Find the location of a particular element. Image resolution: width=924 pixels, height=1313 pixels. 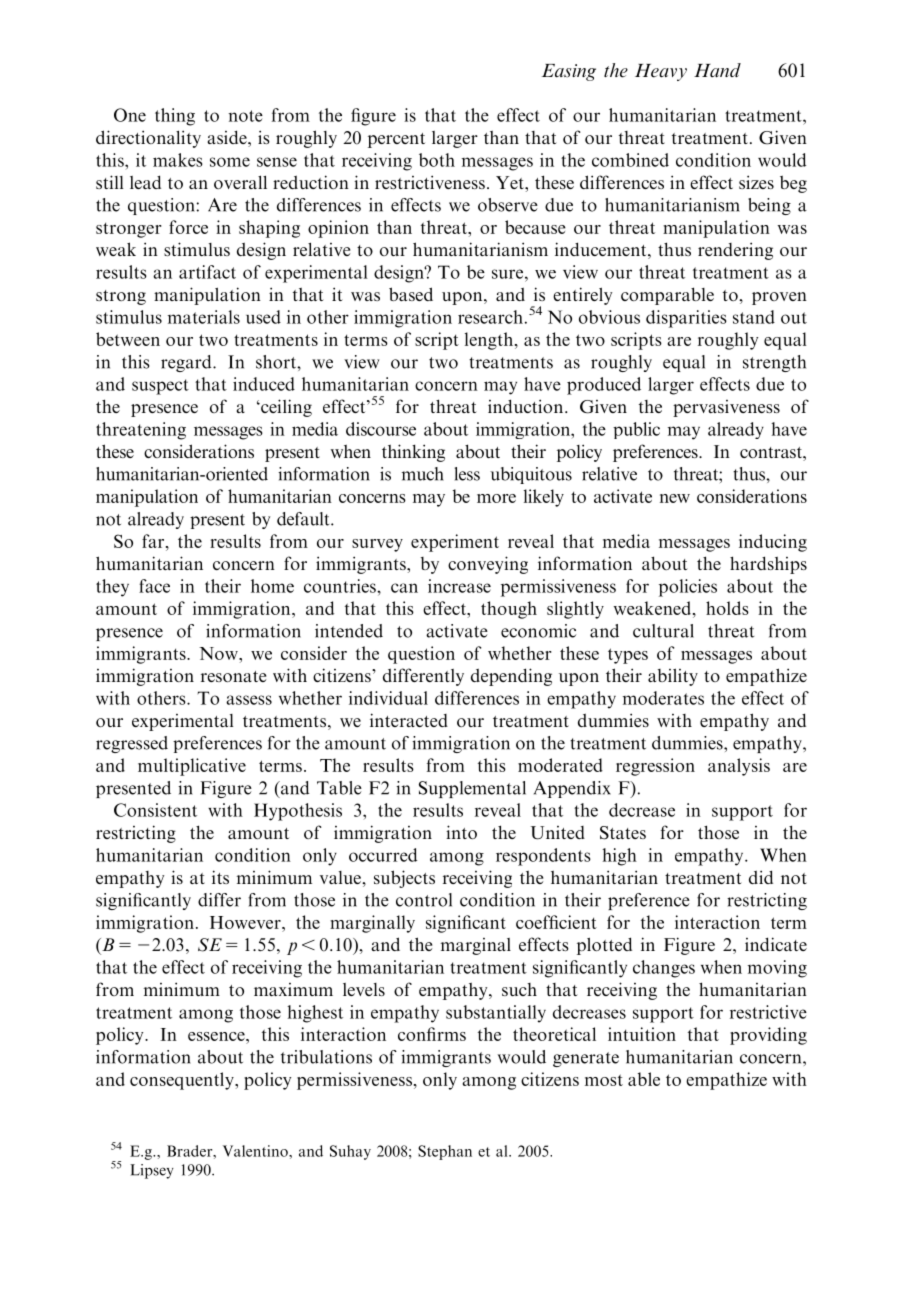

analysis is located at coordinates (739, 767).
